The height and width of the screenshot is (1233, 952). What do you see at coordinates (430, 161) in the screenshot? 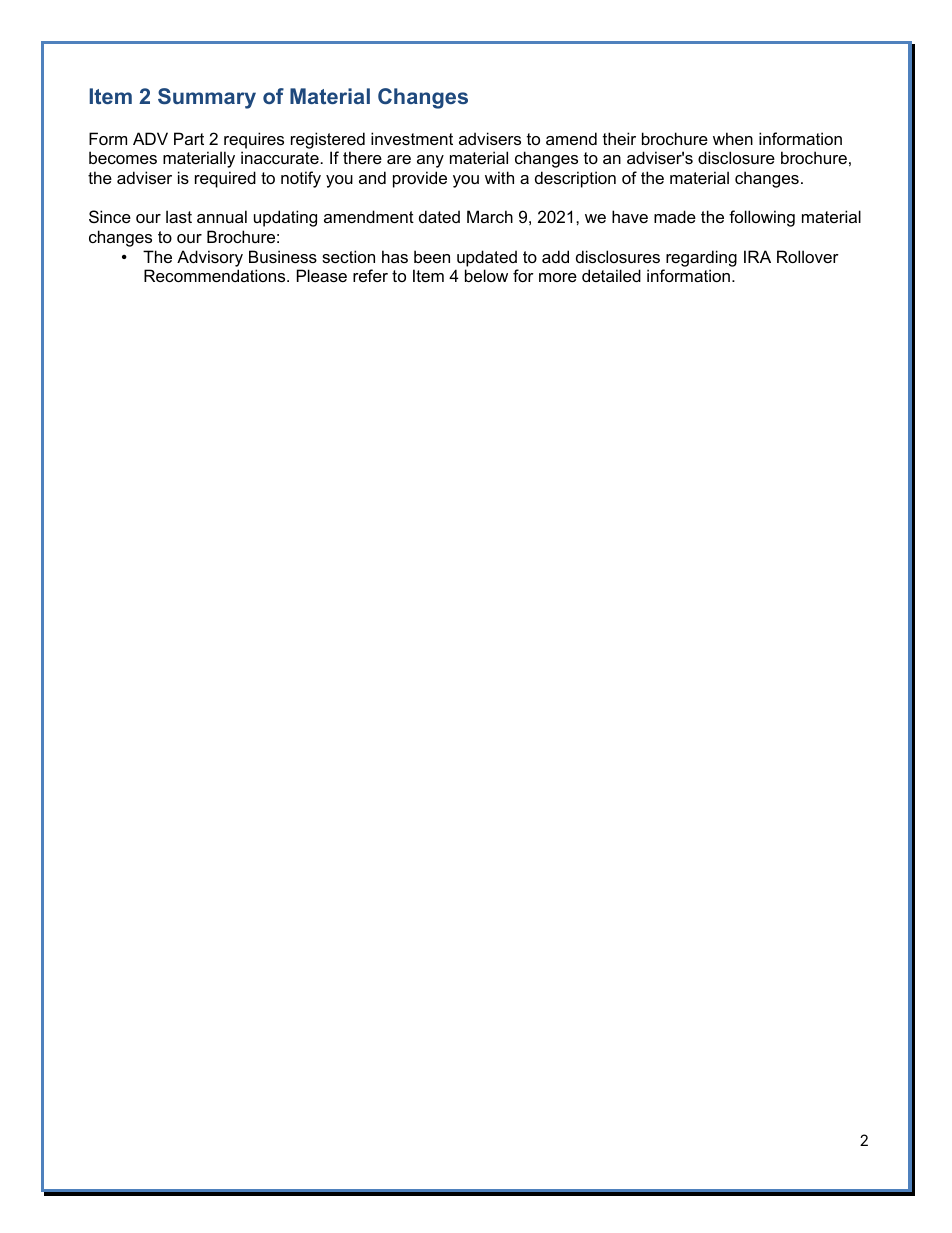
I see `any` at bounding box center [430, 161].
